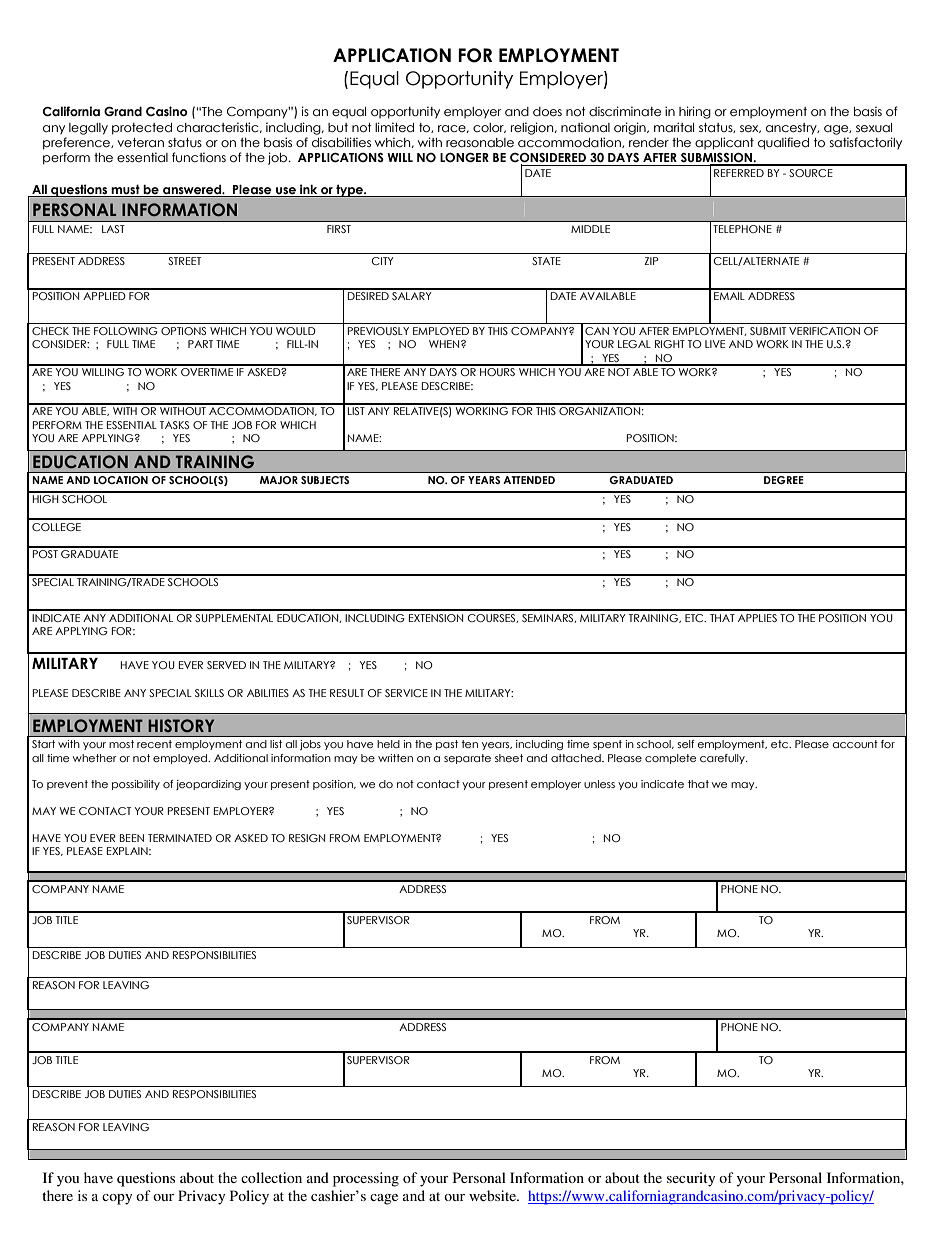 This screenshot has width=952, height=1233. I want to click on complete, so click(670, 759).
